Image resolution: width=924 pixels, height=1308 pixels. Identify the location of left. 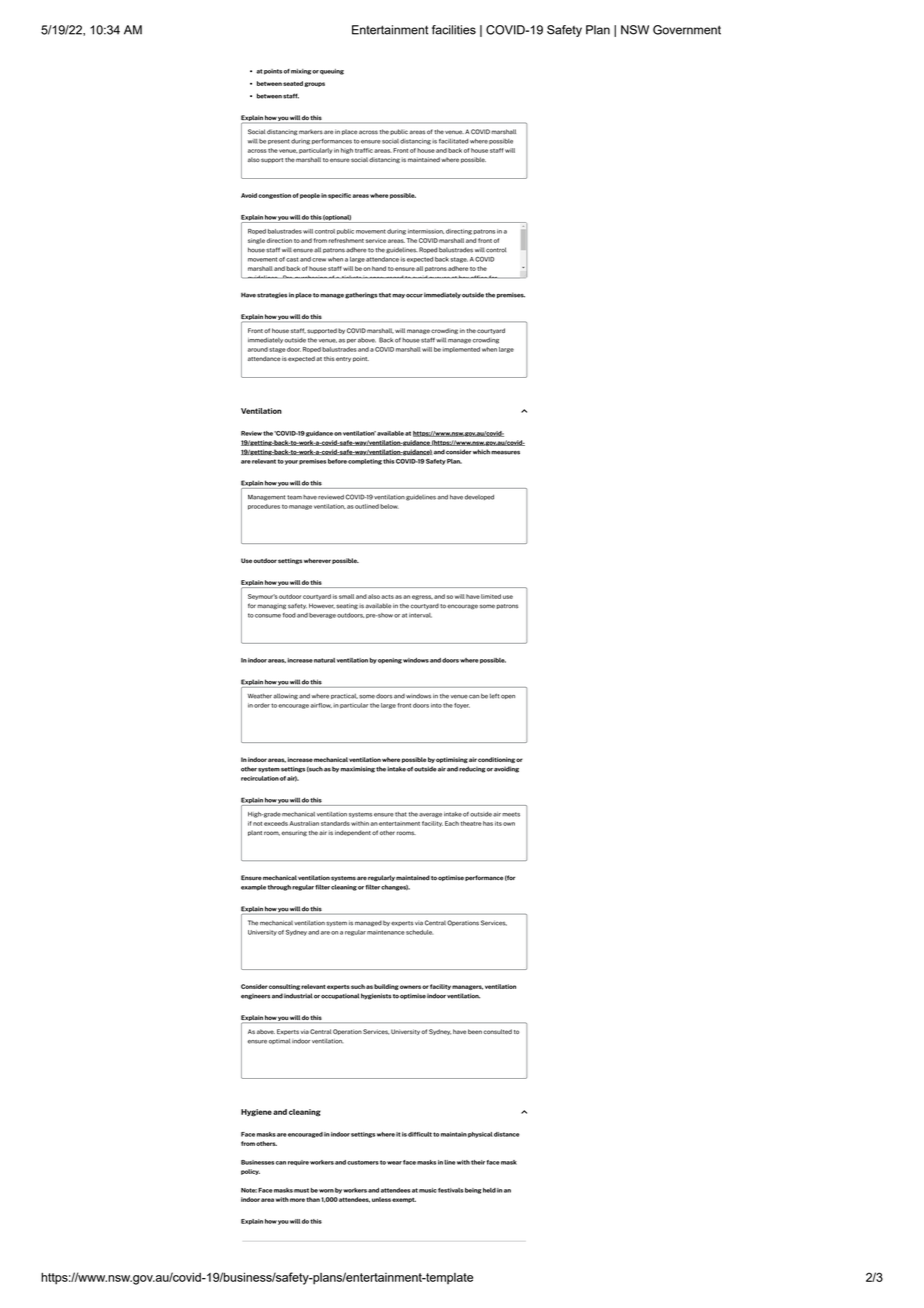
(494, 696).
